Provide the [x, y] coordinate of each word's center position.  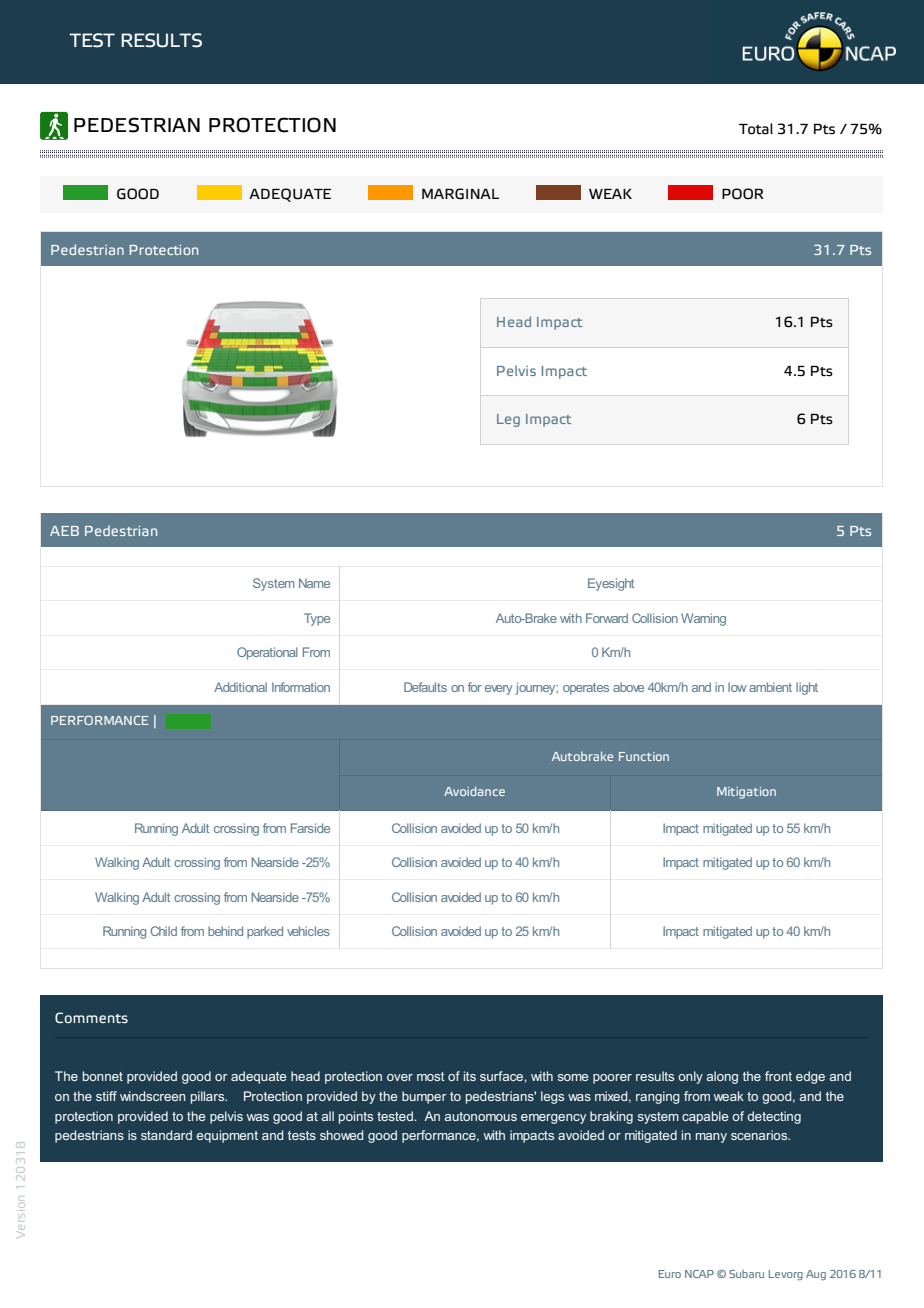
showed [341, 1135]
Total [756, 129]
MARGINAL [460, 194]
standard [166, 1135]
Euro [670, 1274]
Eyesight [611, 584]
